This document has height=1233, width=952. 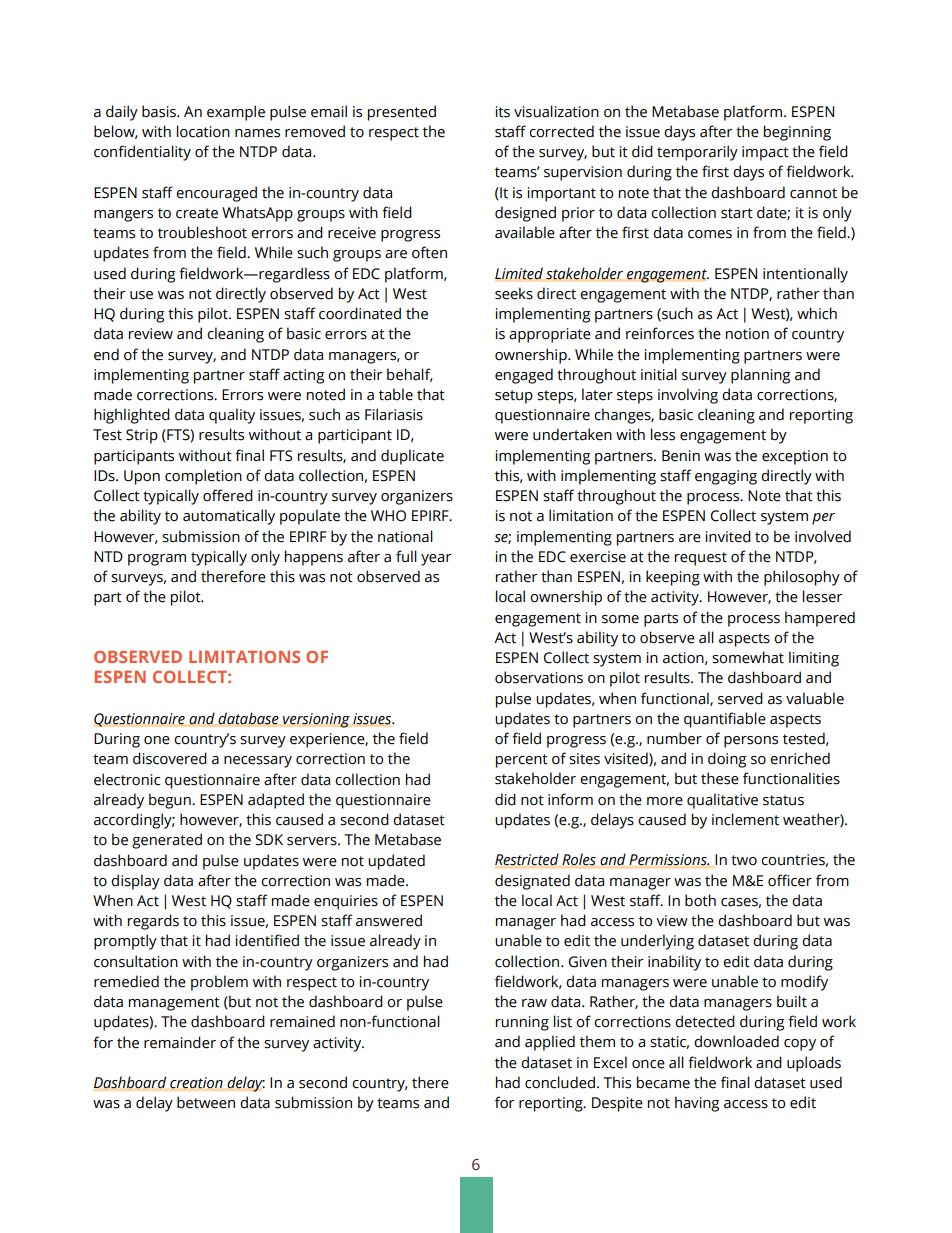 I want to click on year, so click(x=436, y=560).
